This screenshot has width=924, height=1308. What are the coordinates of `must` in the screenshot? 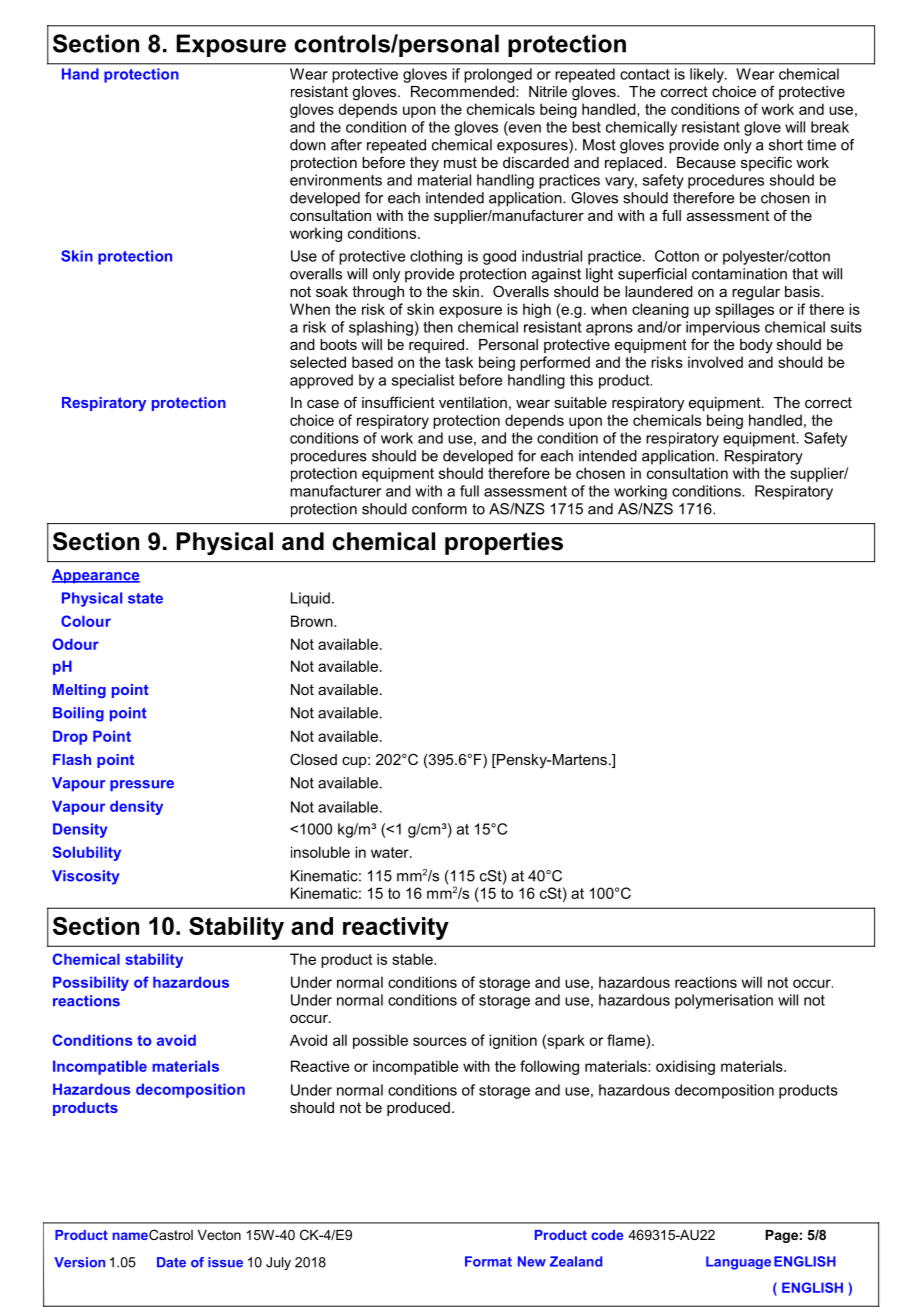 It's located at (460, 162).
